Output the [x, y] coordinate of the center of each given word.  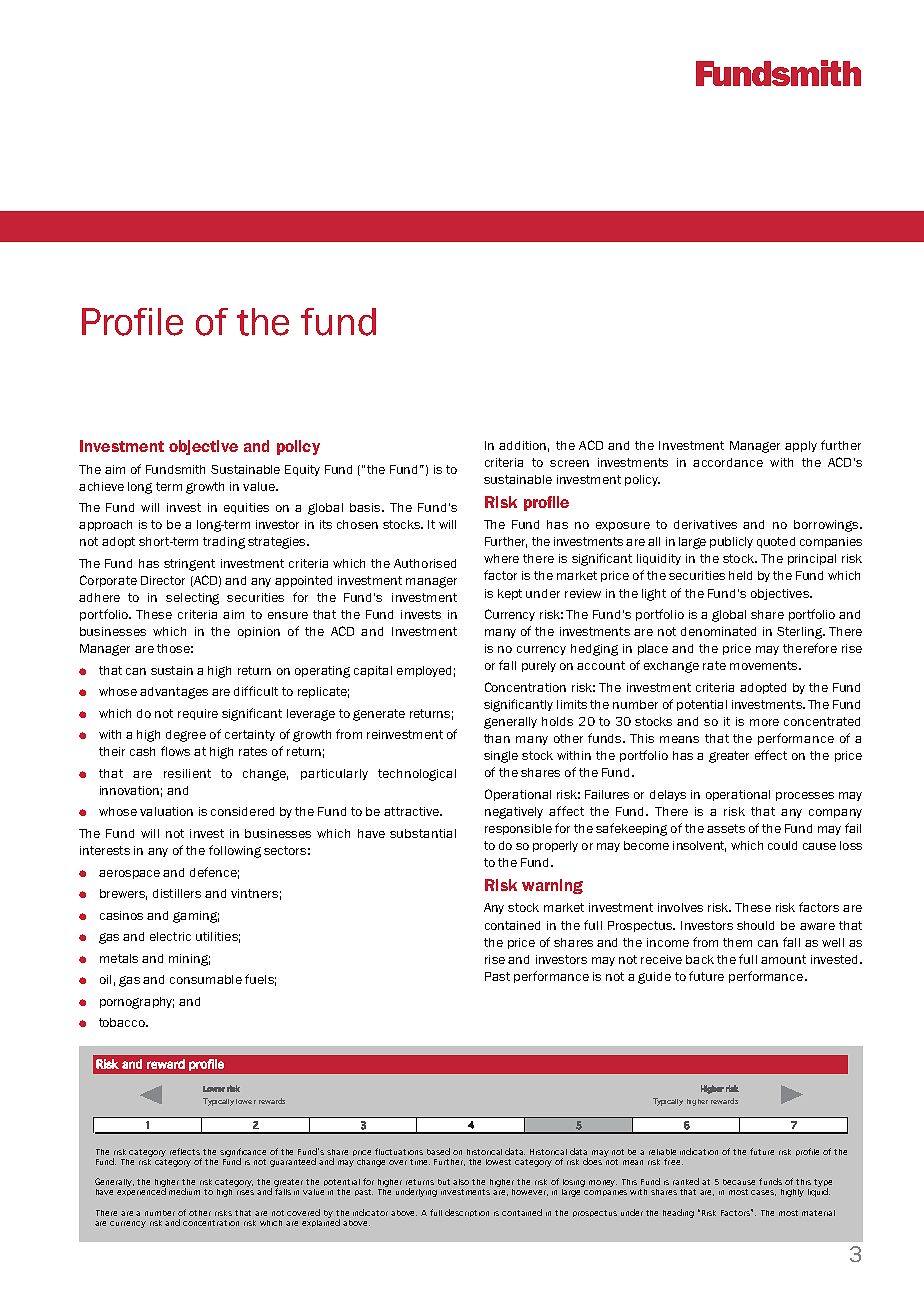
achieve [101, 486]
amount [783, 959]
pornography [137, 1003]
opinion [259, 632]
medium [184, 1191]
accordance [728, 462]
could [782, 845]
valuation [166, 811]
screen [569, 463]
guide [654, 978]
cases [763, 1193]
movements [765, 665]
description [467, 1213]
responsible [518, 829]
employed [424, 671]
